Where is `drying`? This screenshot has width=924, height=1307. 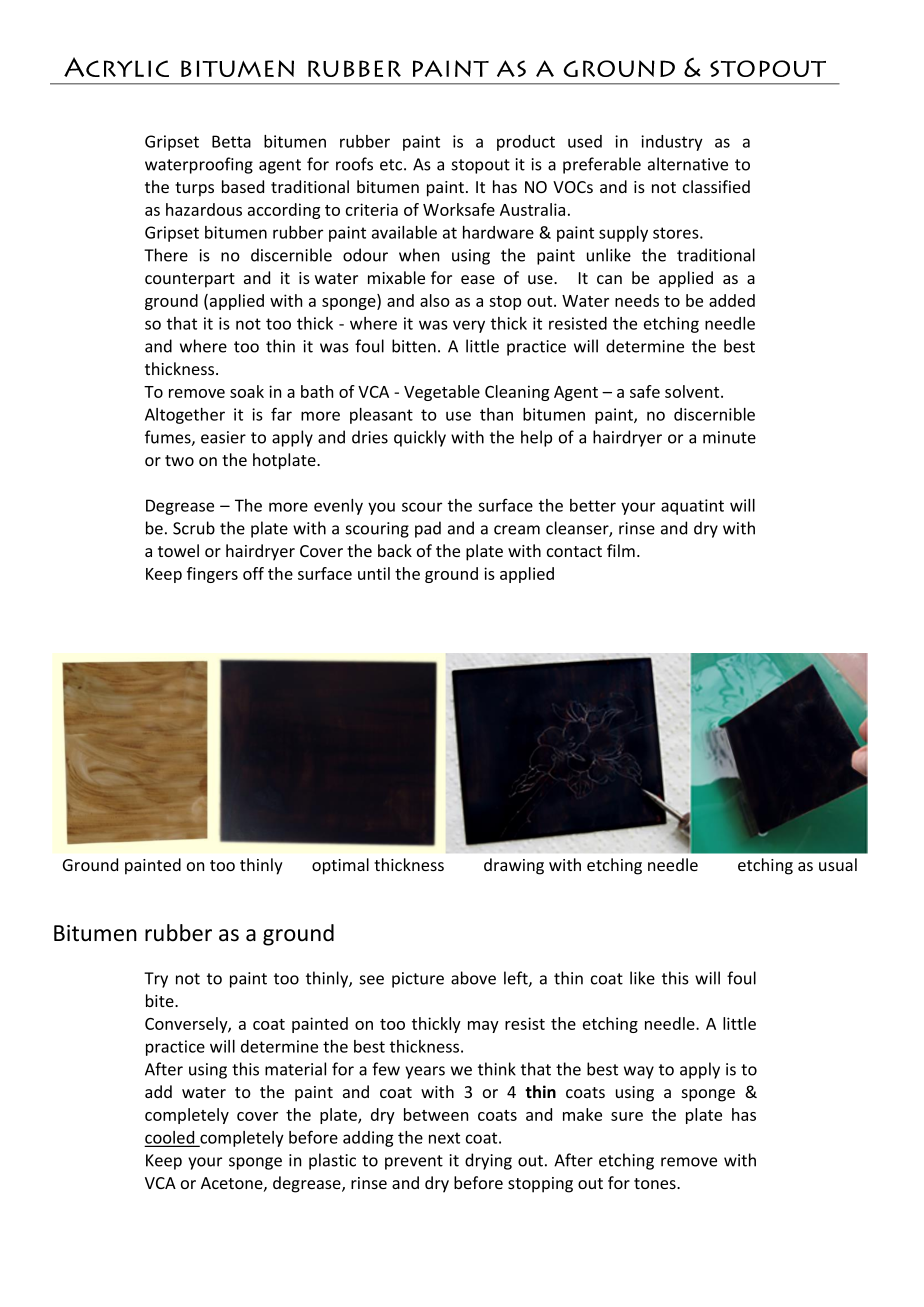
drying is located at coordinates (488, 1161).
